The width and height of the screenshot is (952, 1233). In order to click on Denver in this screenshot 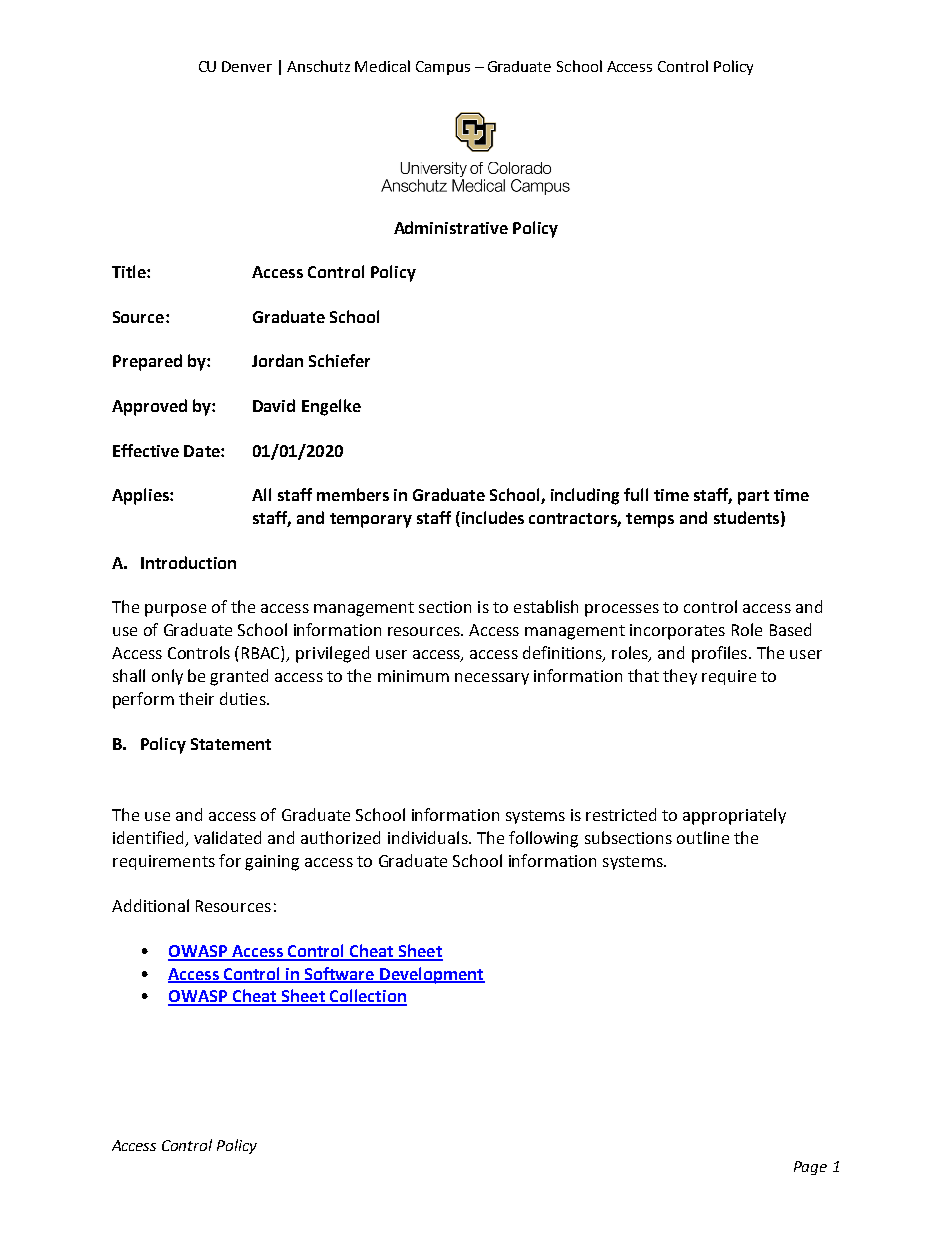, I will do `click(247, 66)`.
